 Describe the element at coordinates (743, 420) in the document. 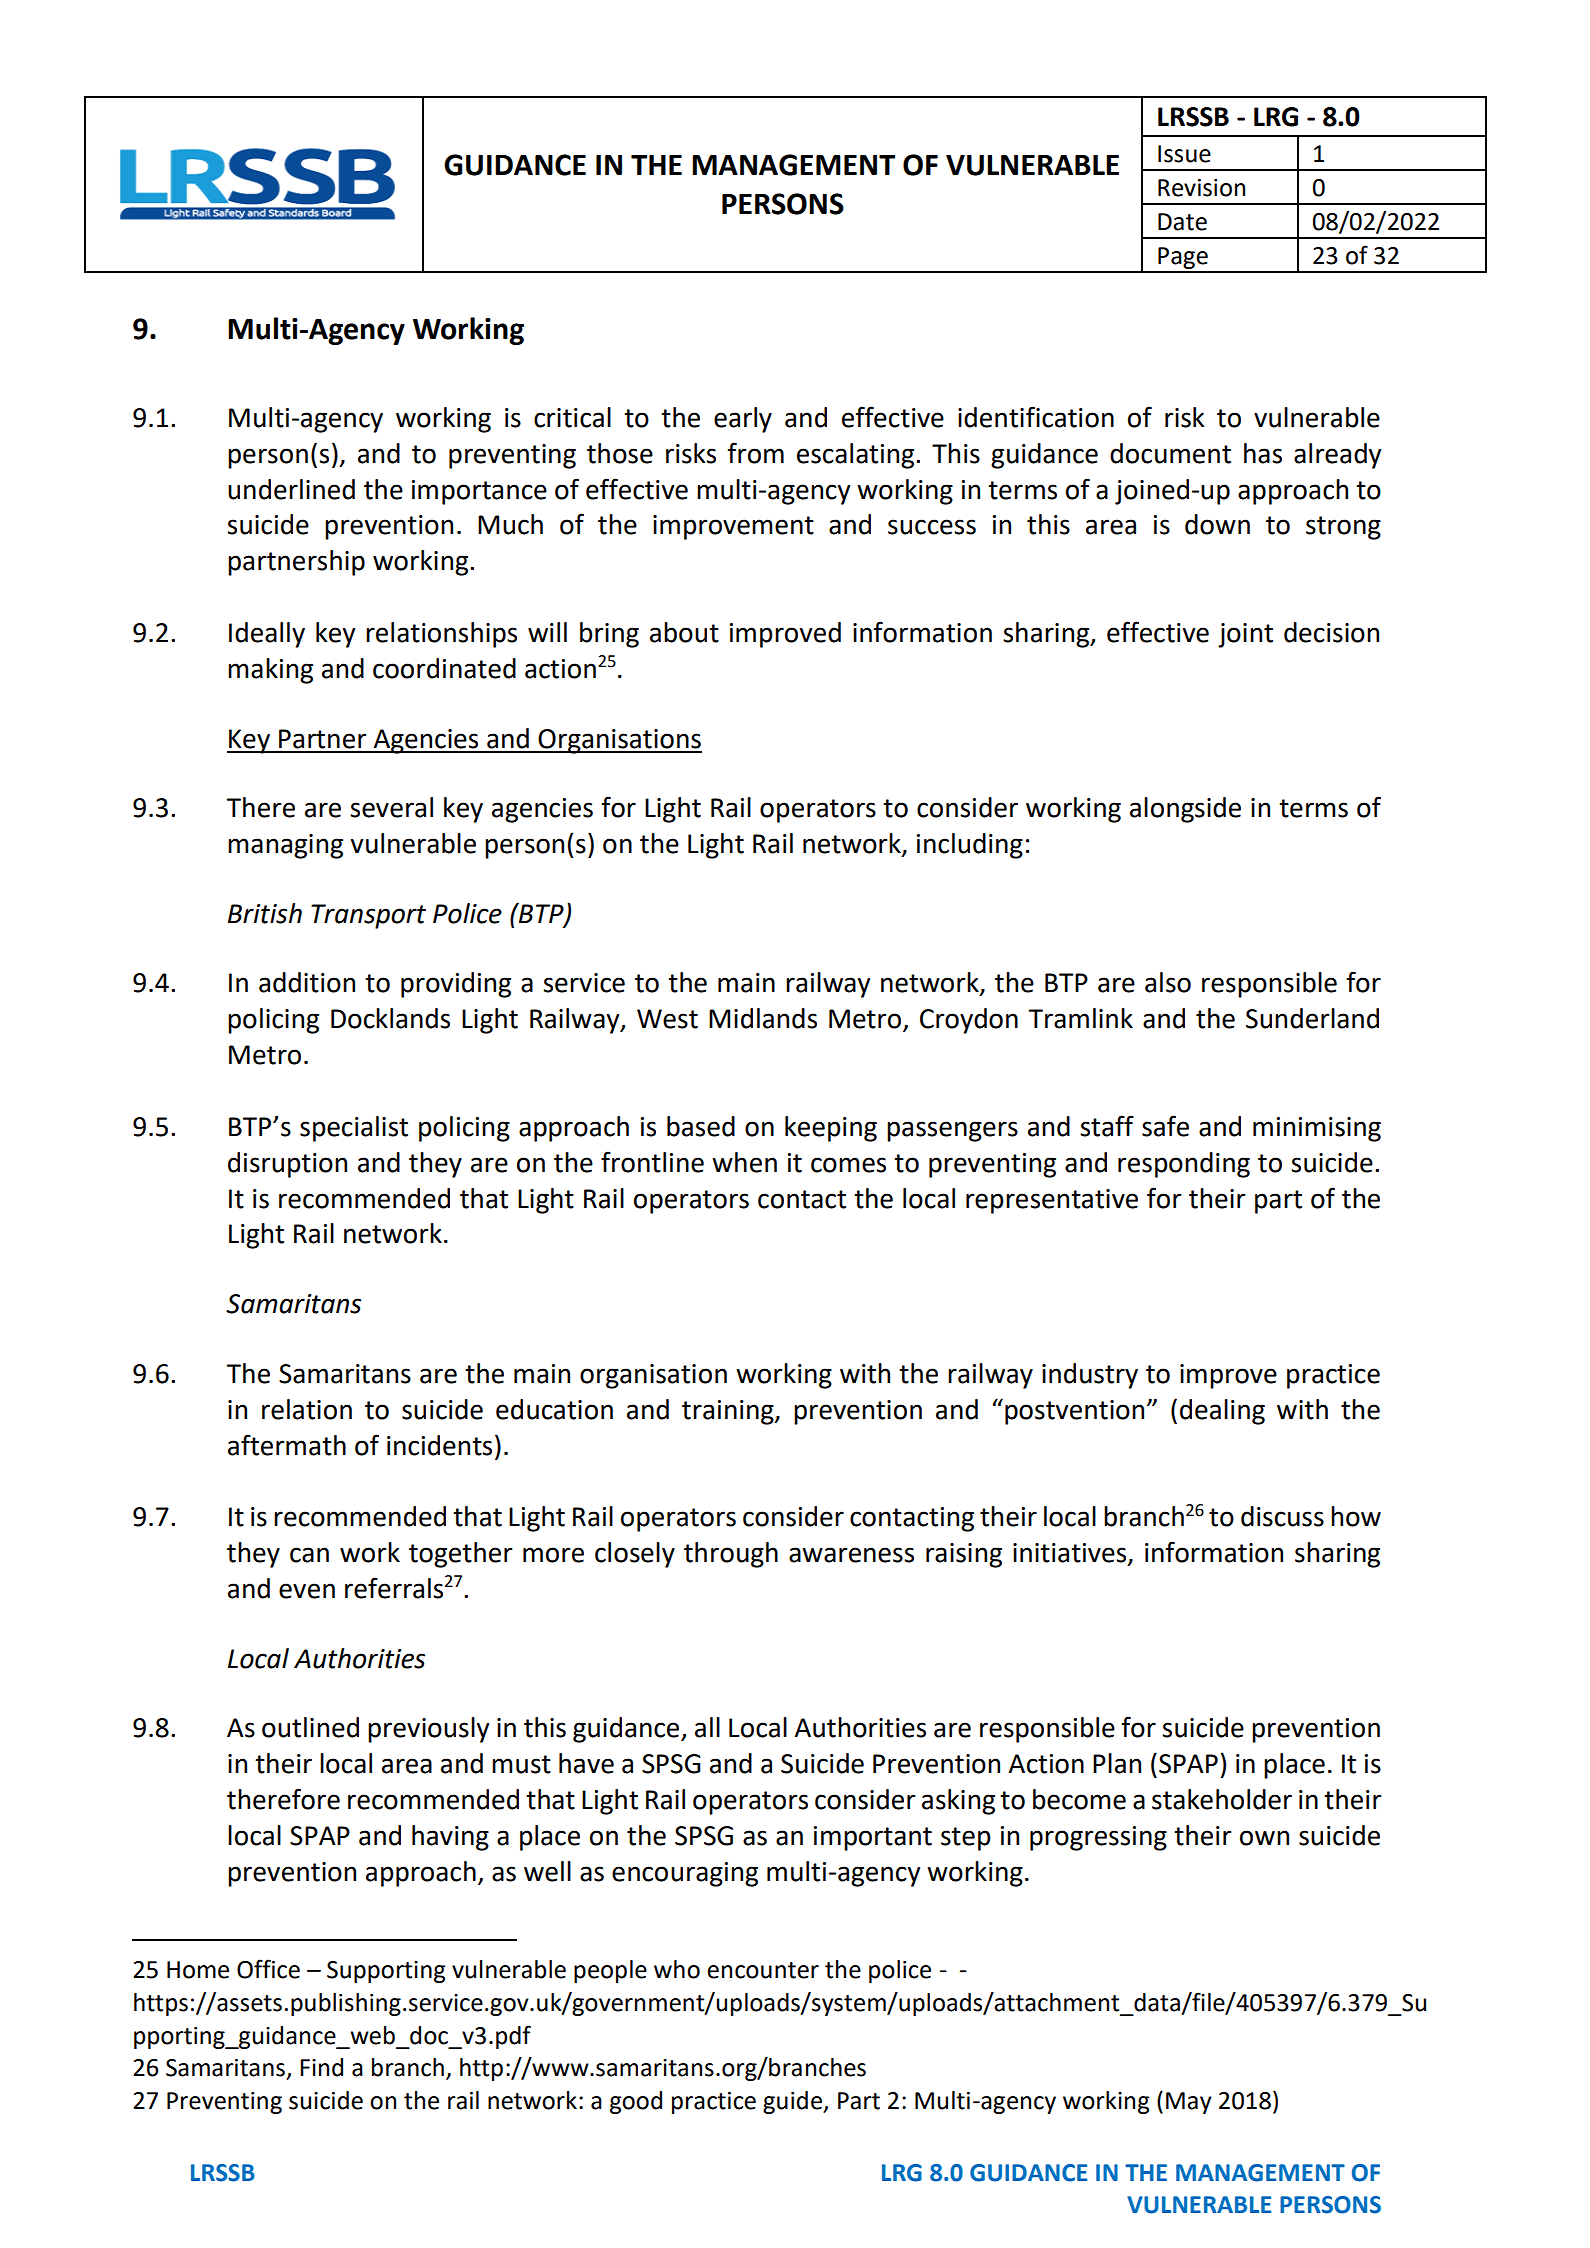

I see `early` at that location.
